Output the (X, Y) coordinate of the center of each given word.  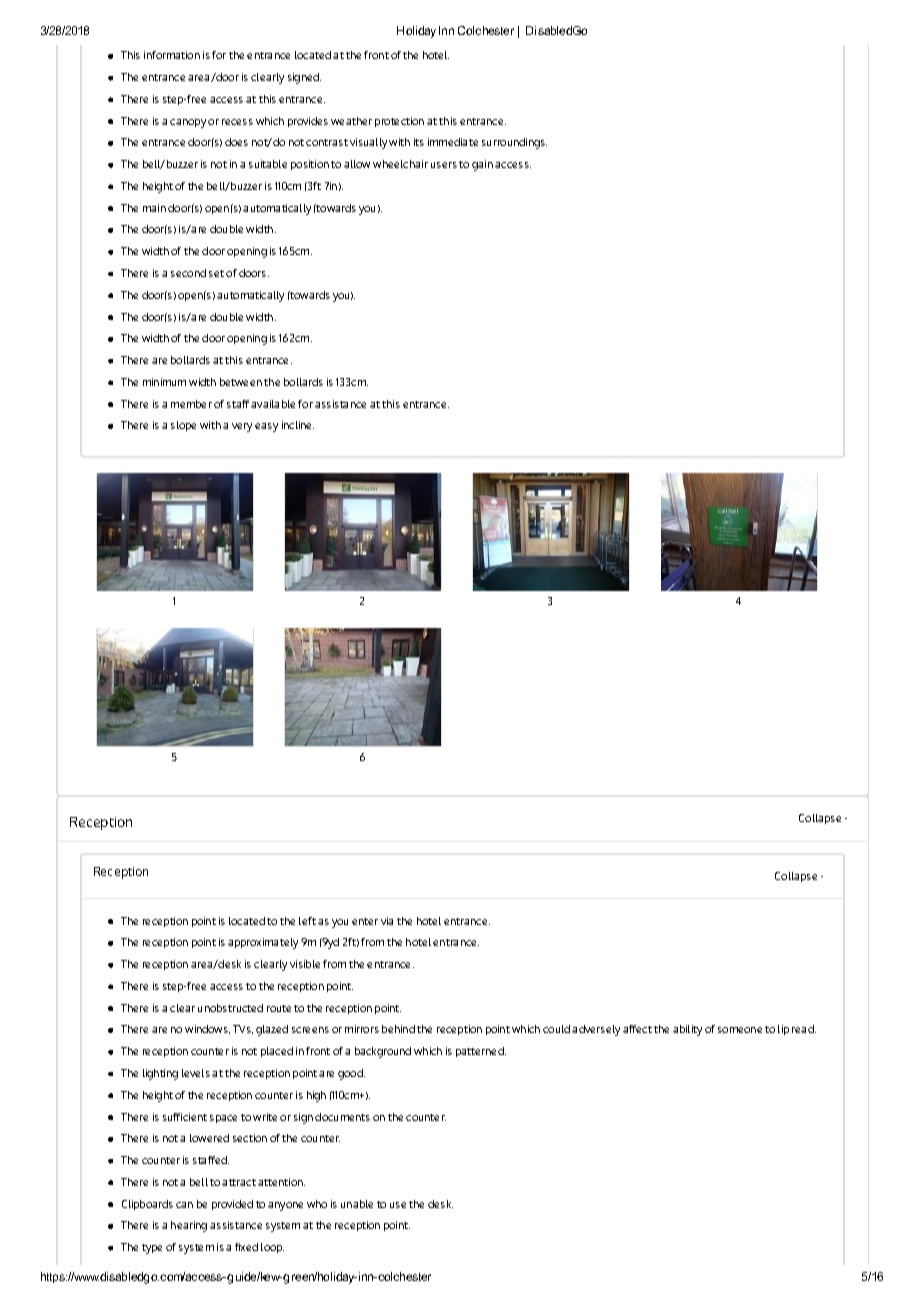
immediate (453, 142)
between (241, 382)
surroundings (514, 143)
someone (740, 1030)
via (387, 921)
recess (237, 122)
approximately (263, 943)
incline (298, 425)
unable (357, 1204)
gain (482, 165)
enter (365, 921)
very (242, 427)
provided (232, 1205)
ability (687, 1030)
